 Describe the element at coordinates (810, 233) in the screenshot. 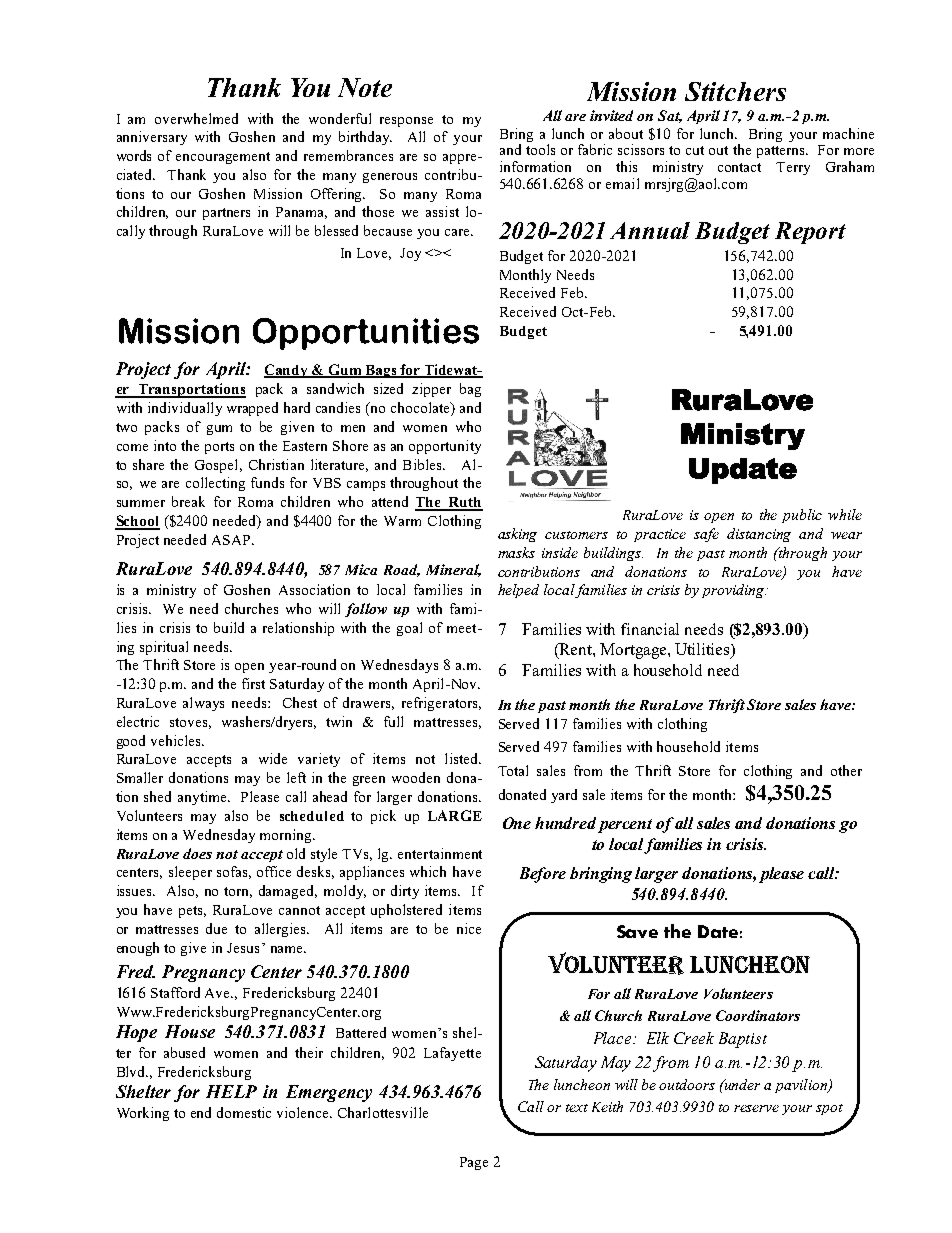

I see `Report` at that location.
